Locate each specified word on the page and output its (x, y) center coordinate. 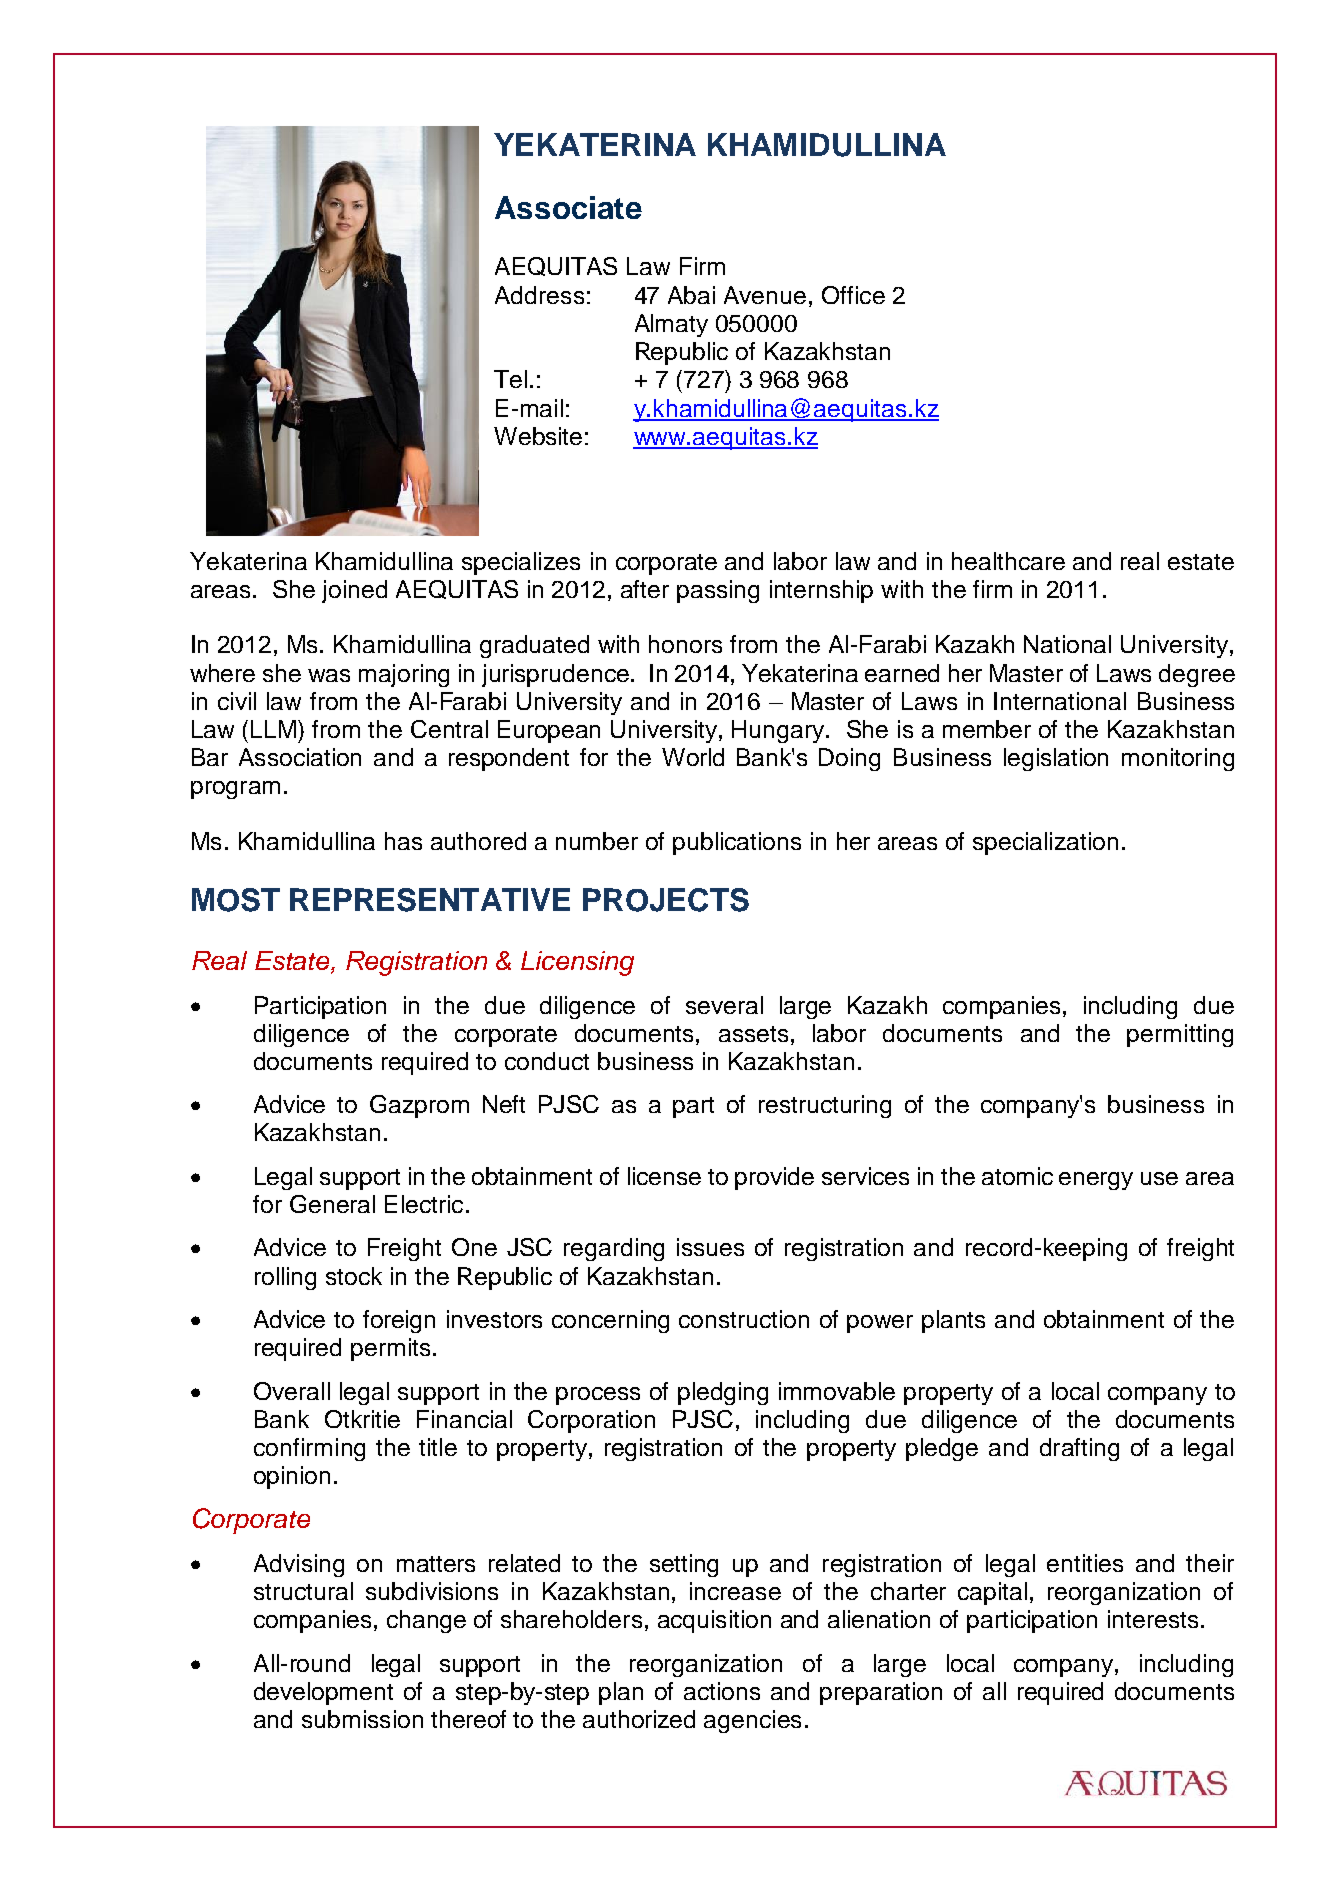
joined (354, 591)
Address (539, 295)
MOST (236, 900)
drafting (1079, 1449)
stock (354, 1276)
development (323, 1693)
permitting (1180, 1035)
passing (718, 591)
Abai (691, 295)
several (724, 1005)
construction (744, 1319)
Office (853, 295)
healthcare (1008, 561)
